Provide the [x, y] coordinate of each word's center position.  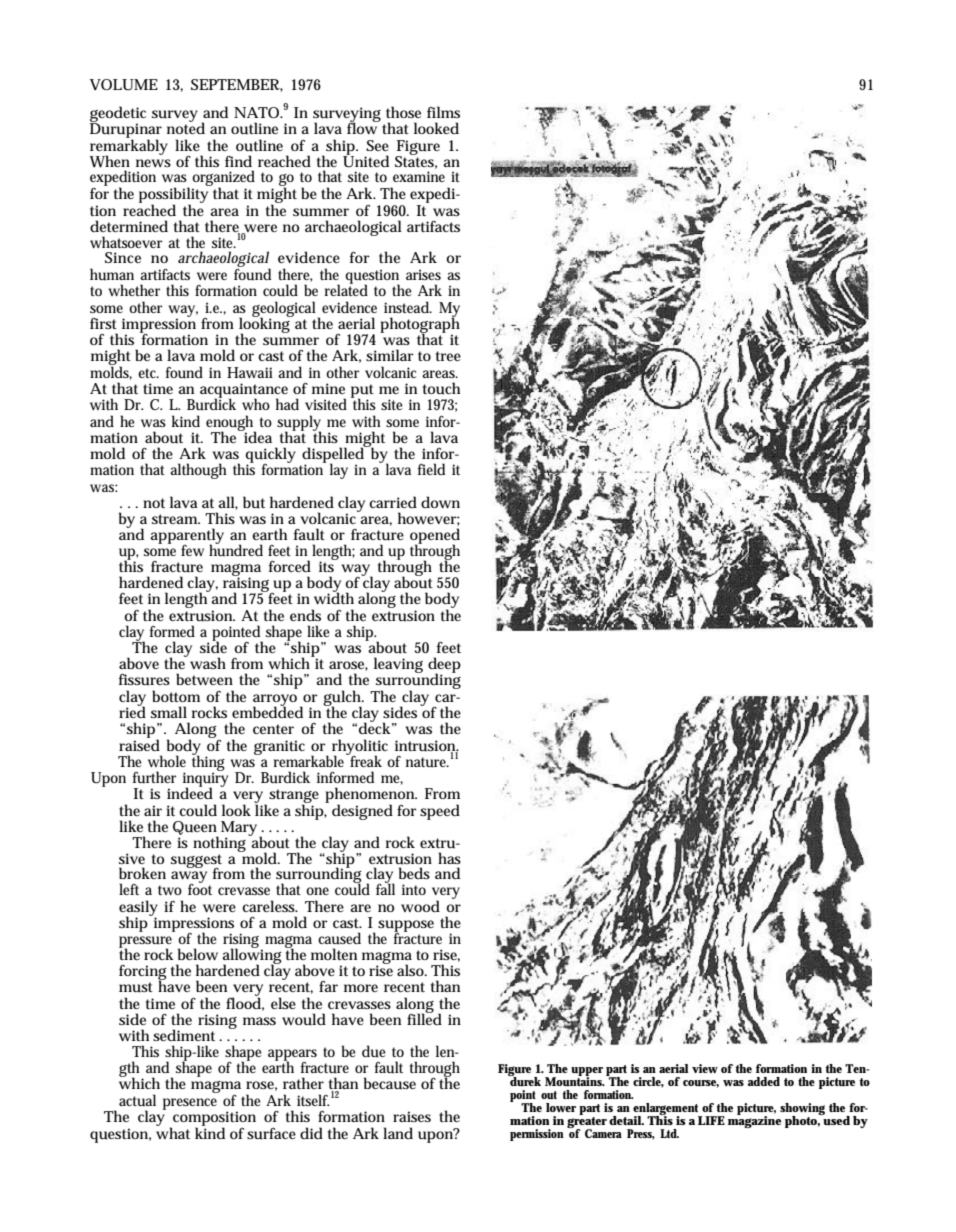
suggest [196, 862]
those [403, 112]
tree [448, 356]
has [449, 858]
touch [441, 388]
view [705, 1068]
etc [148, 373]
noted [186, 127]
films [443, 112]
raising [247, 584]
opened [435, 537]
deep [444, 666]
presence [190, 1104]
